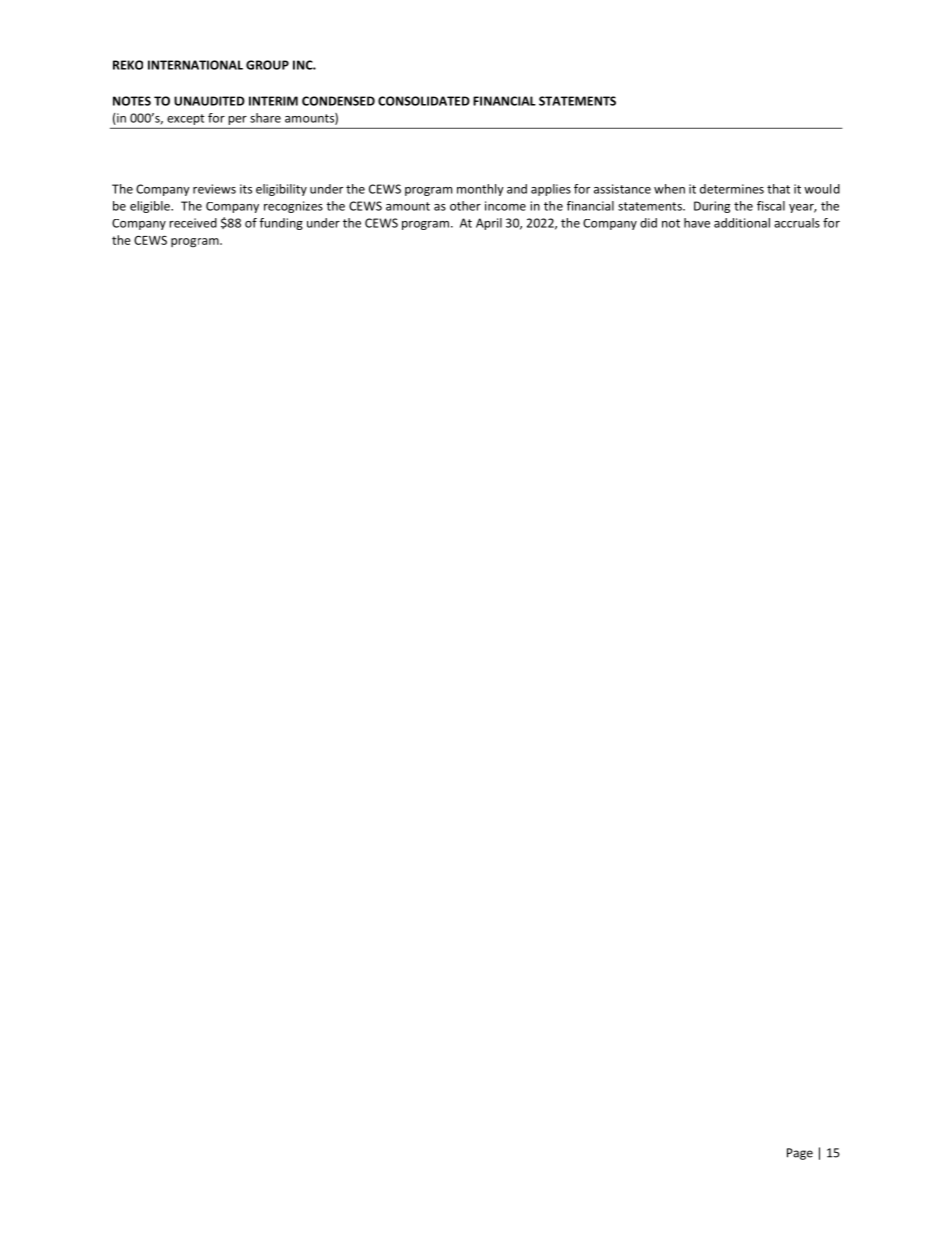 The width and height of the page is (952, 1233). What do you see at coordinates (151, 207) in the page?
I see `eligible` at bounding box center [151, 207].
